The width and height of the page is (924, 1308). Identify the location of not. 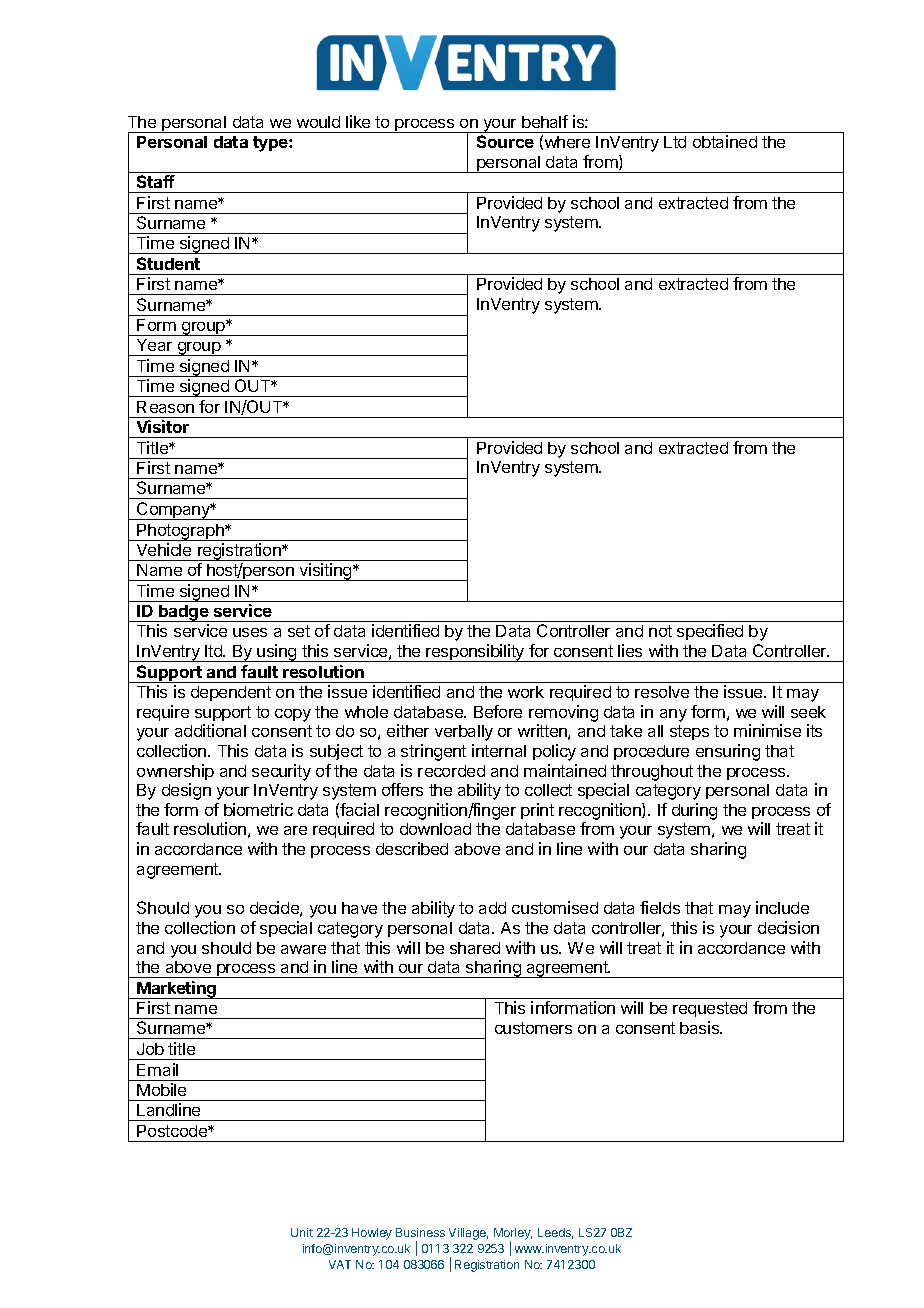
(660, 631).
